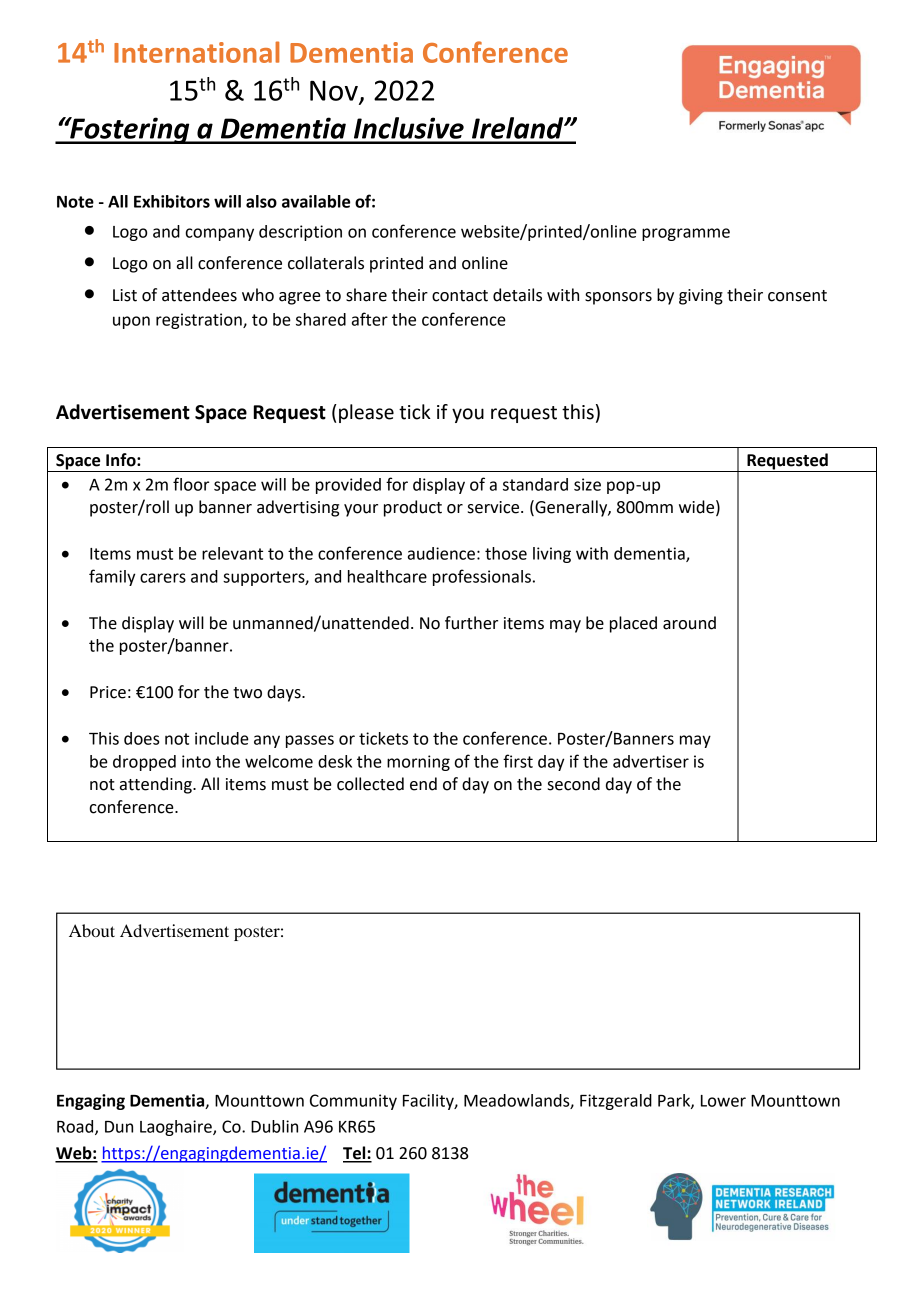 The image size is (924, 1308). What do you see at coordinates (370, 784) in the screenshot?
I see `collected` at bounding box center [370, 784].
